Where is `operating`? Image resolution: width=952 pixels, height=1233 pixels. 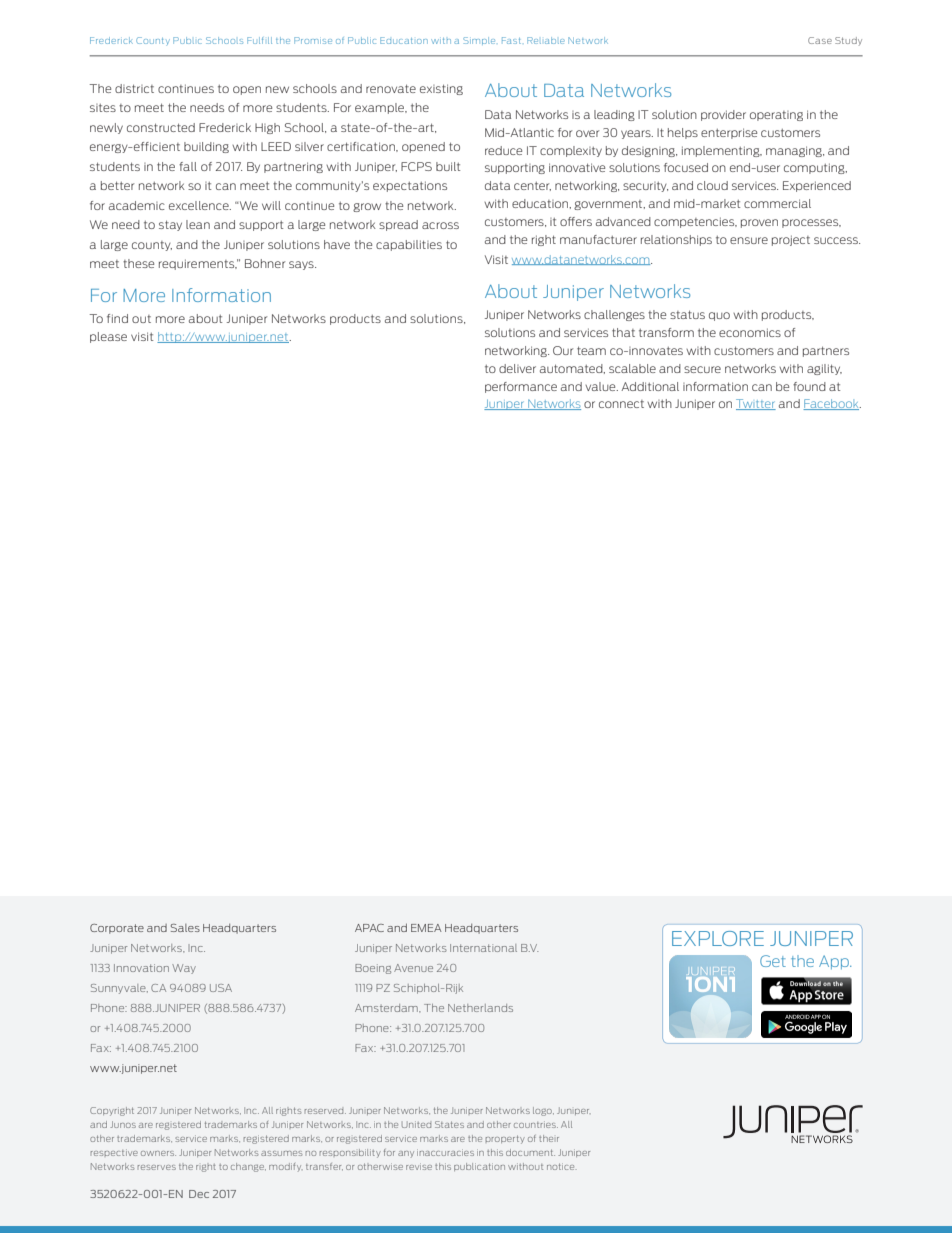
operating is located at coordinates (776, 116).
